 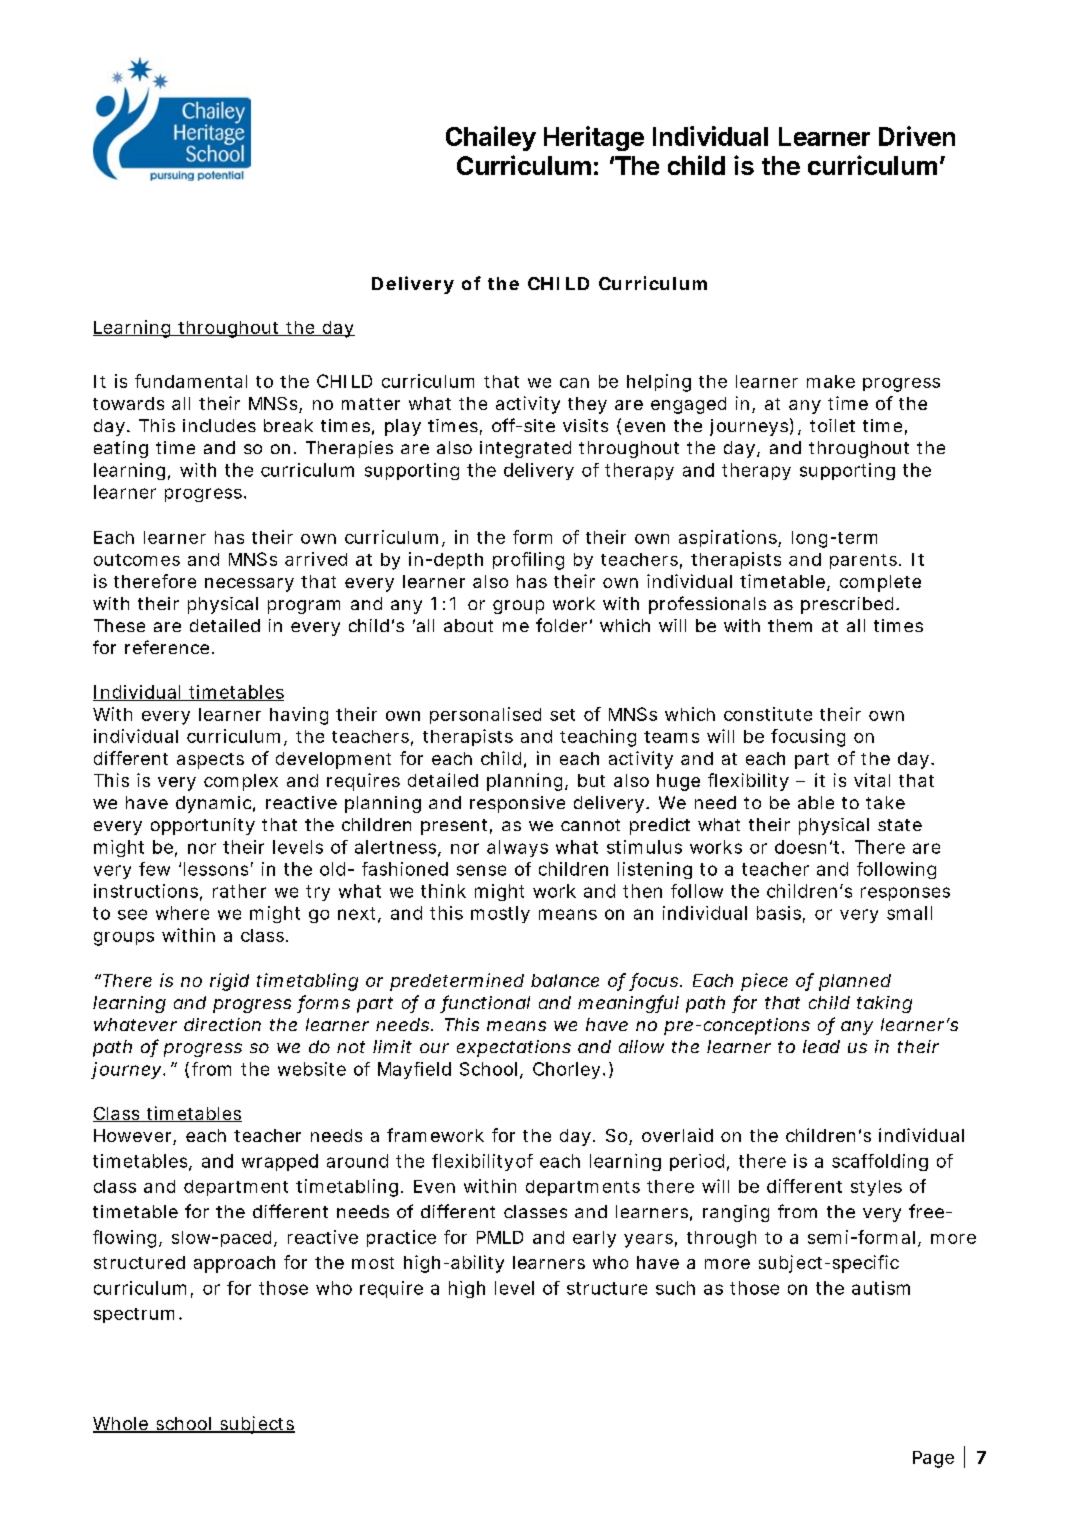 I want to click on Driven, so click(x=917, y=136).
